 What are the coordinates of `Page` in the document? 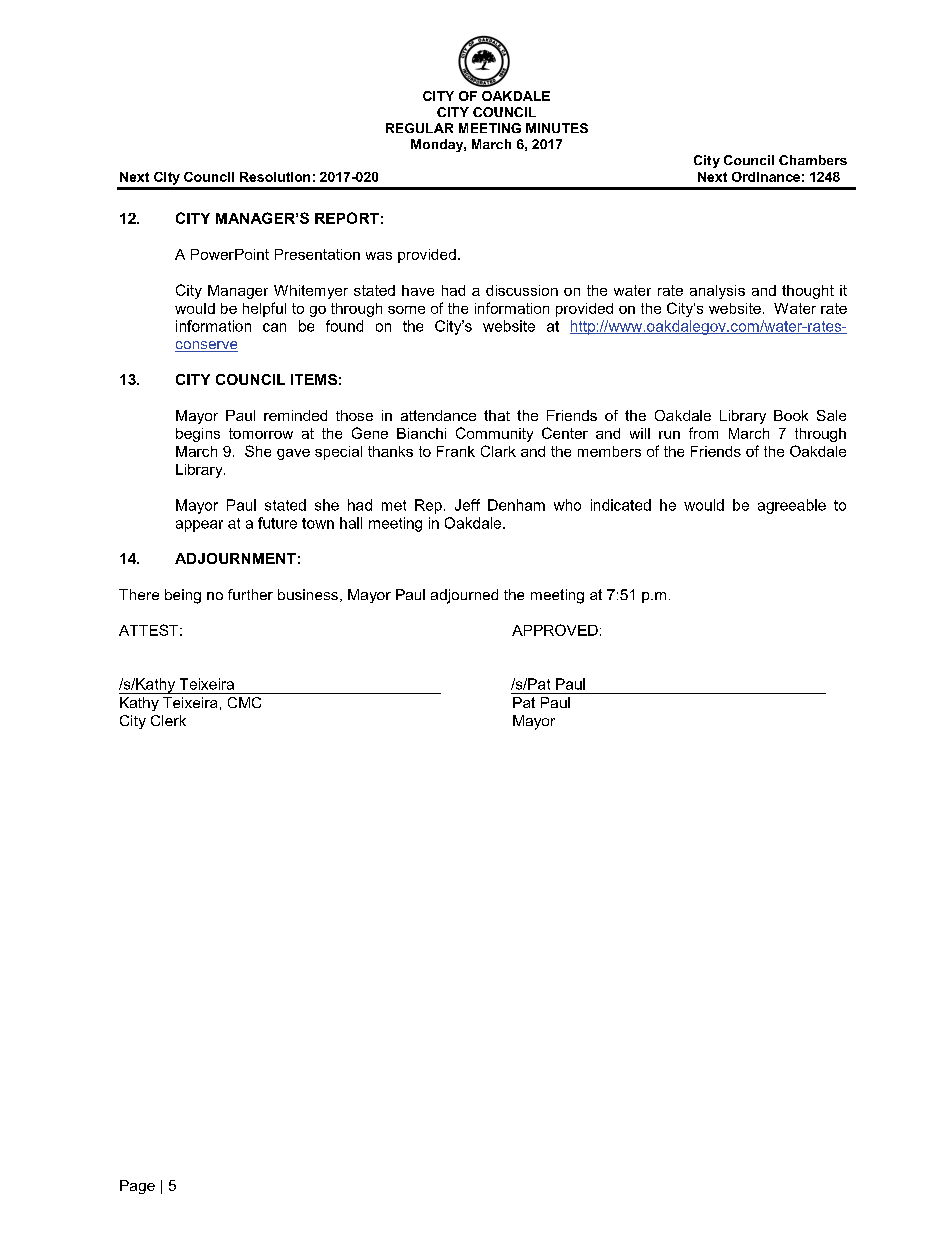 It's located at (137, 1187).
